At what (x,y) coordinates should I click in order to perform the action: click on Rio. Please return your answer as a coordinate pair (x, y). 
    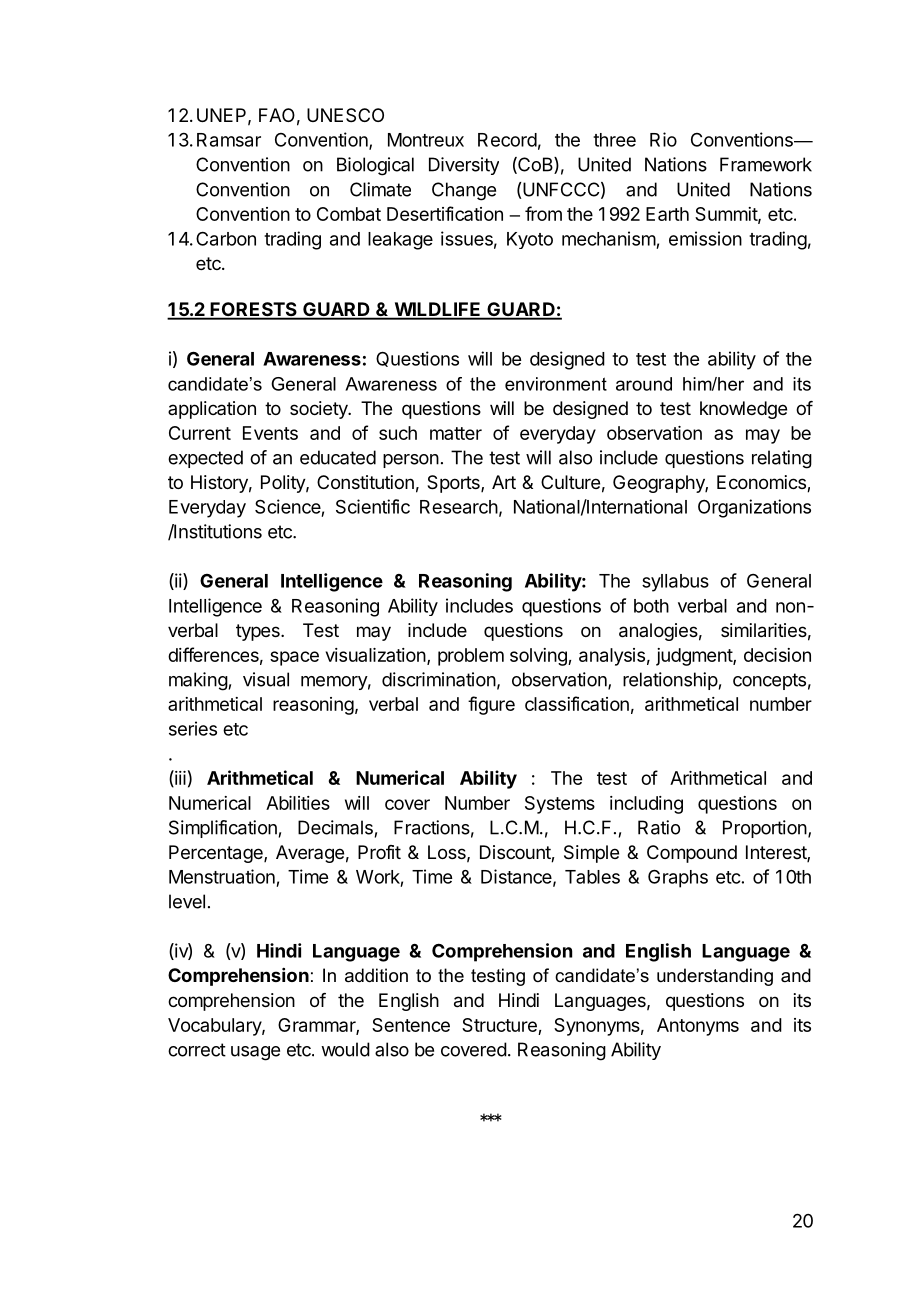
    Looking at the image, I should click on (663, 139).
